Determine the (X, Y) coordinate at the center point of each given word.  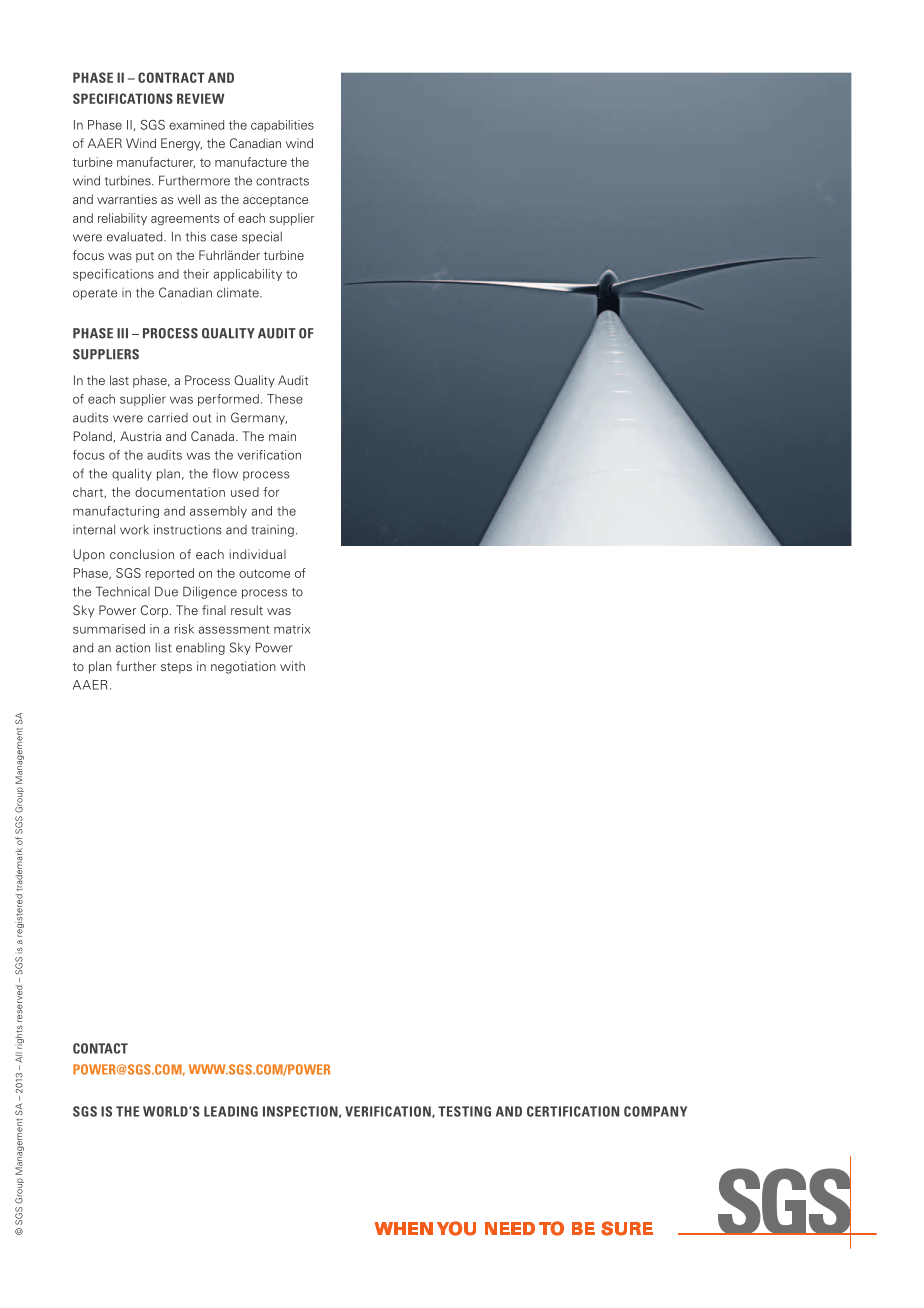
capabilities (282, 126)
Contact (100, 1048)
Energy (181, 144)
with (292, 666)
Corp (154, 611)
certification (573, 1111)
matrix (292, 629)
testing (464, 1111)
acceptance (275, 201)
